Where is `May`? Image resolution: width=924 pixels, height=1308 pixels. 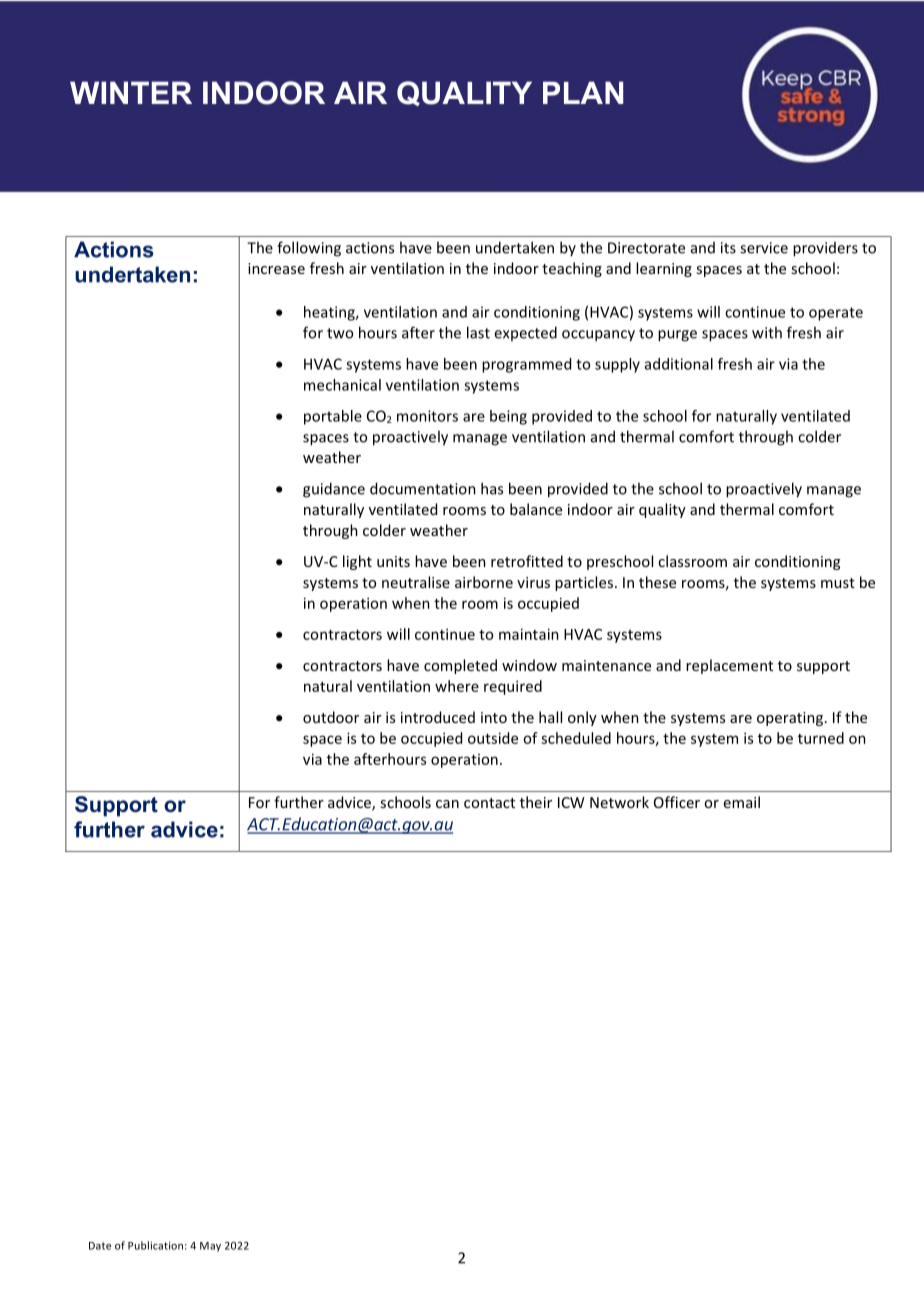 May is located at coordinates (210, 1247).
